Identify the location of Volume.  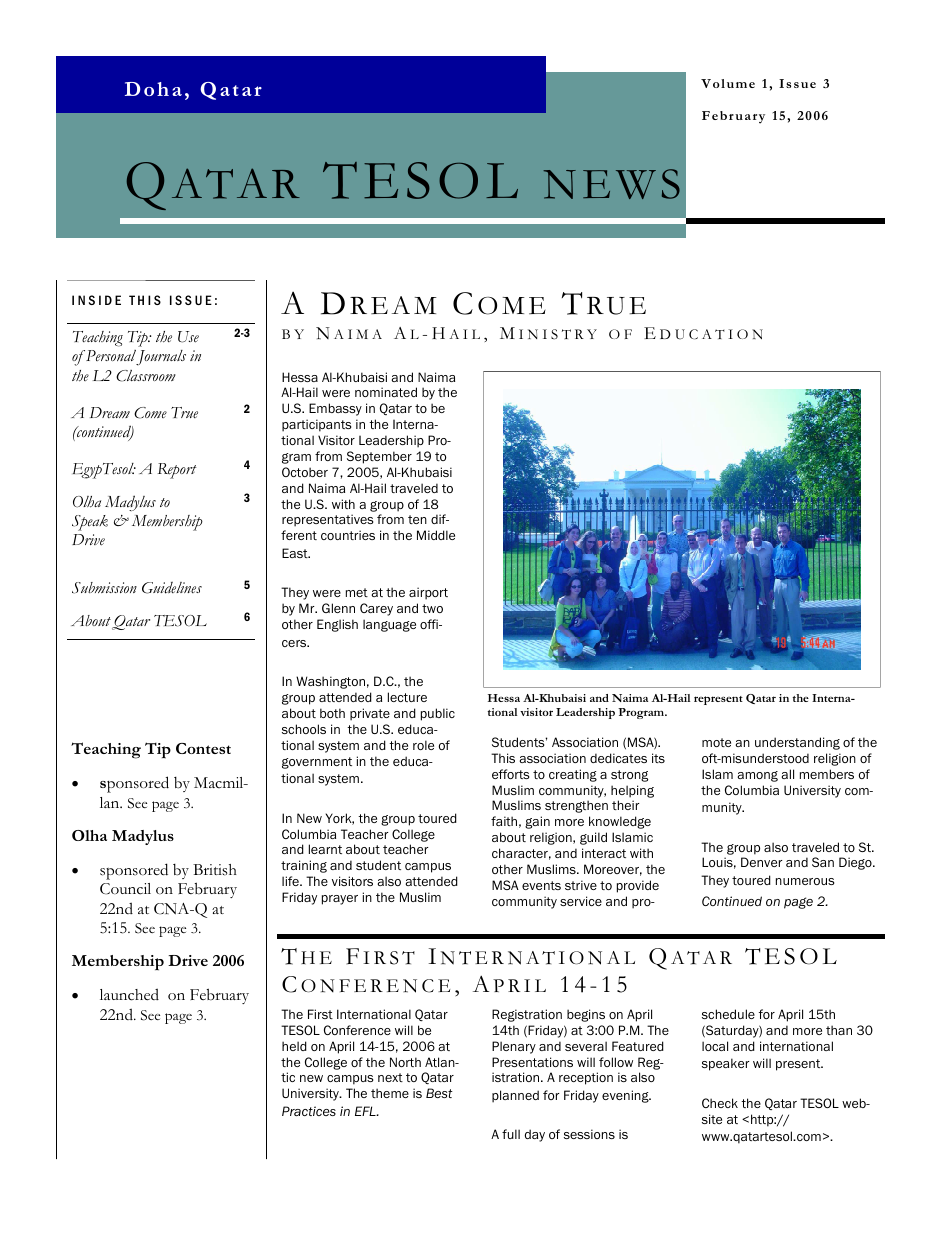
(728, 83).
